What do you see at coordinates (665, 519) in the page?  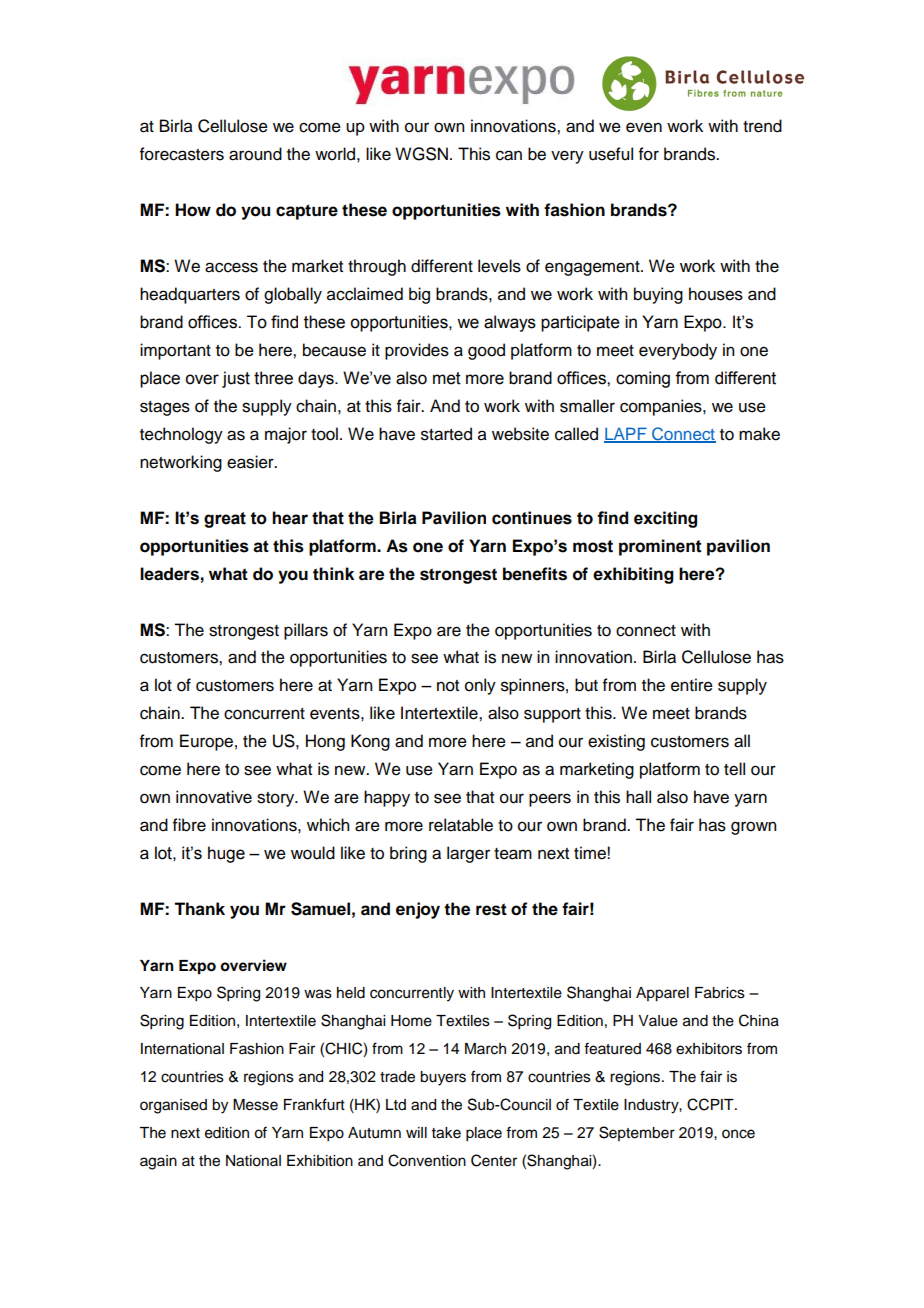 I see `exciting` at bounding box center [665, 519].
